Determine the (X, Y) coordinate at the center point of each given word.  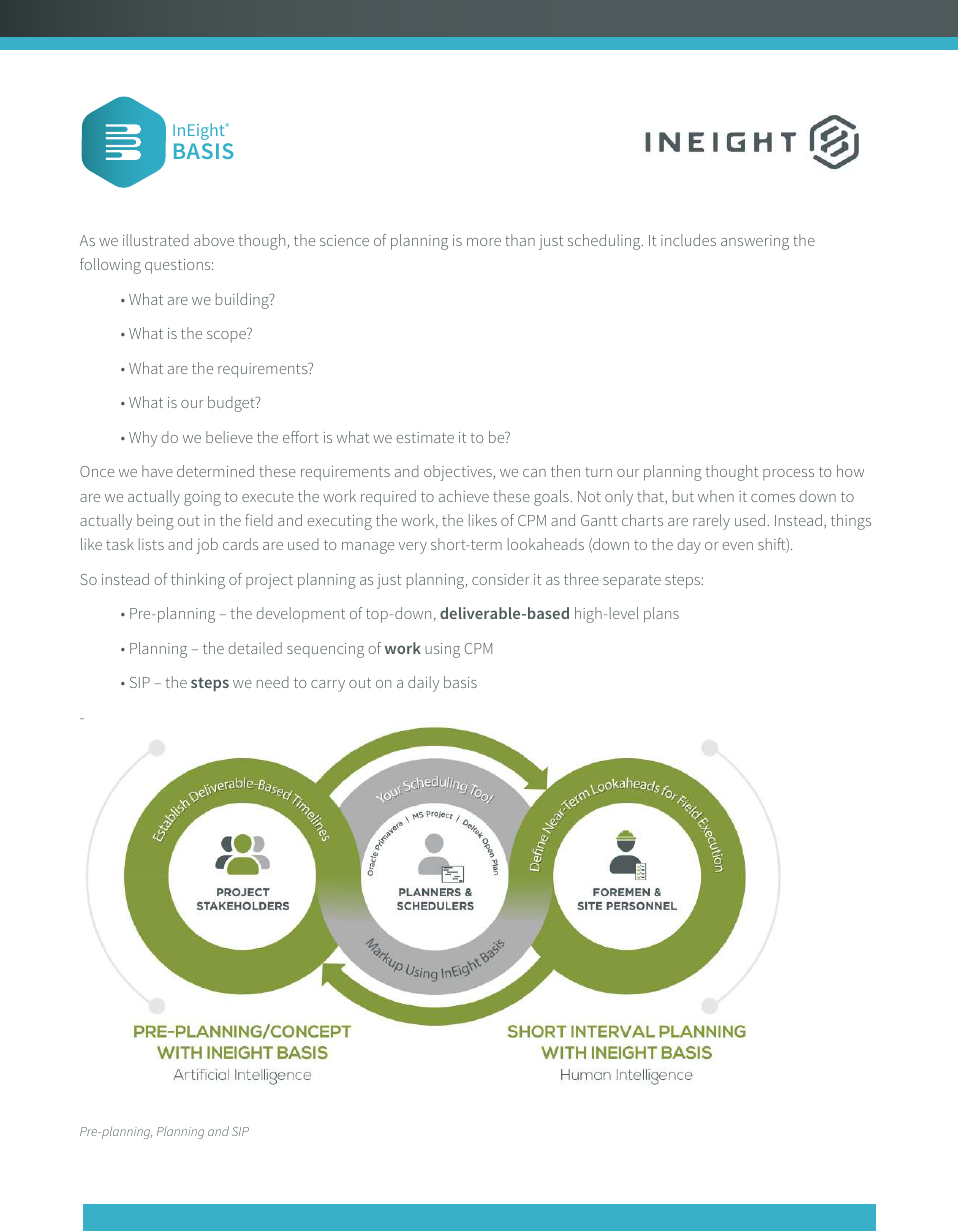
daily (423, 684)
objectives (458, 473)
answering (755, 242)
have (157, 471)
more (484, 242)
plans (661, 615)
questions (179, 266)
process (788, 475)
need (273, 682)
